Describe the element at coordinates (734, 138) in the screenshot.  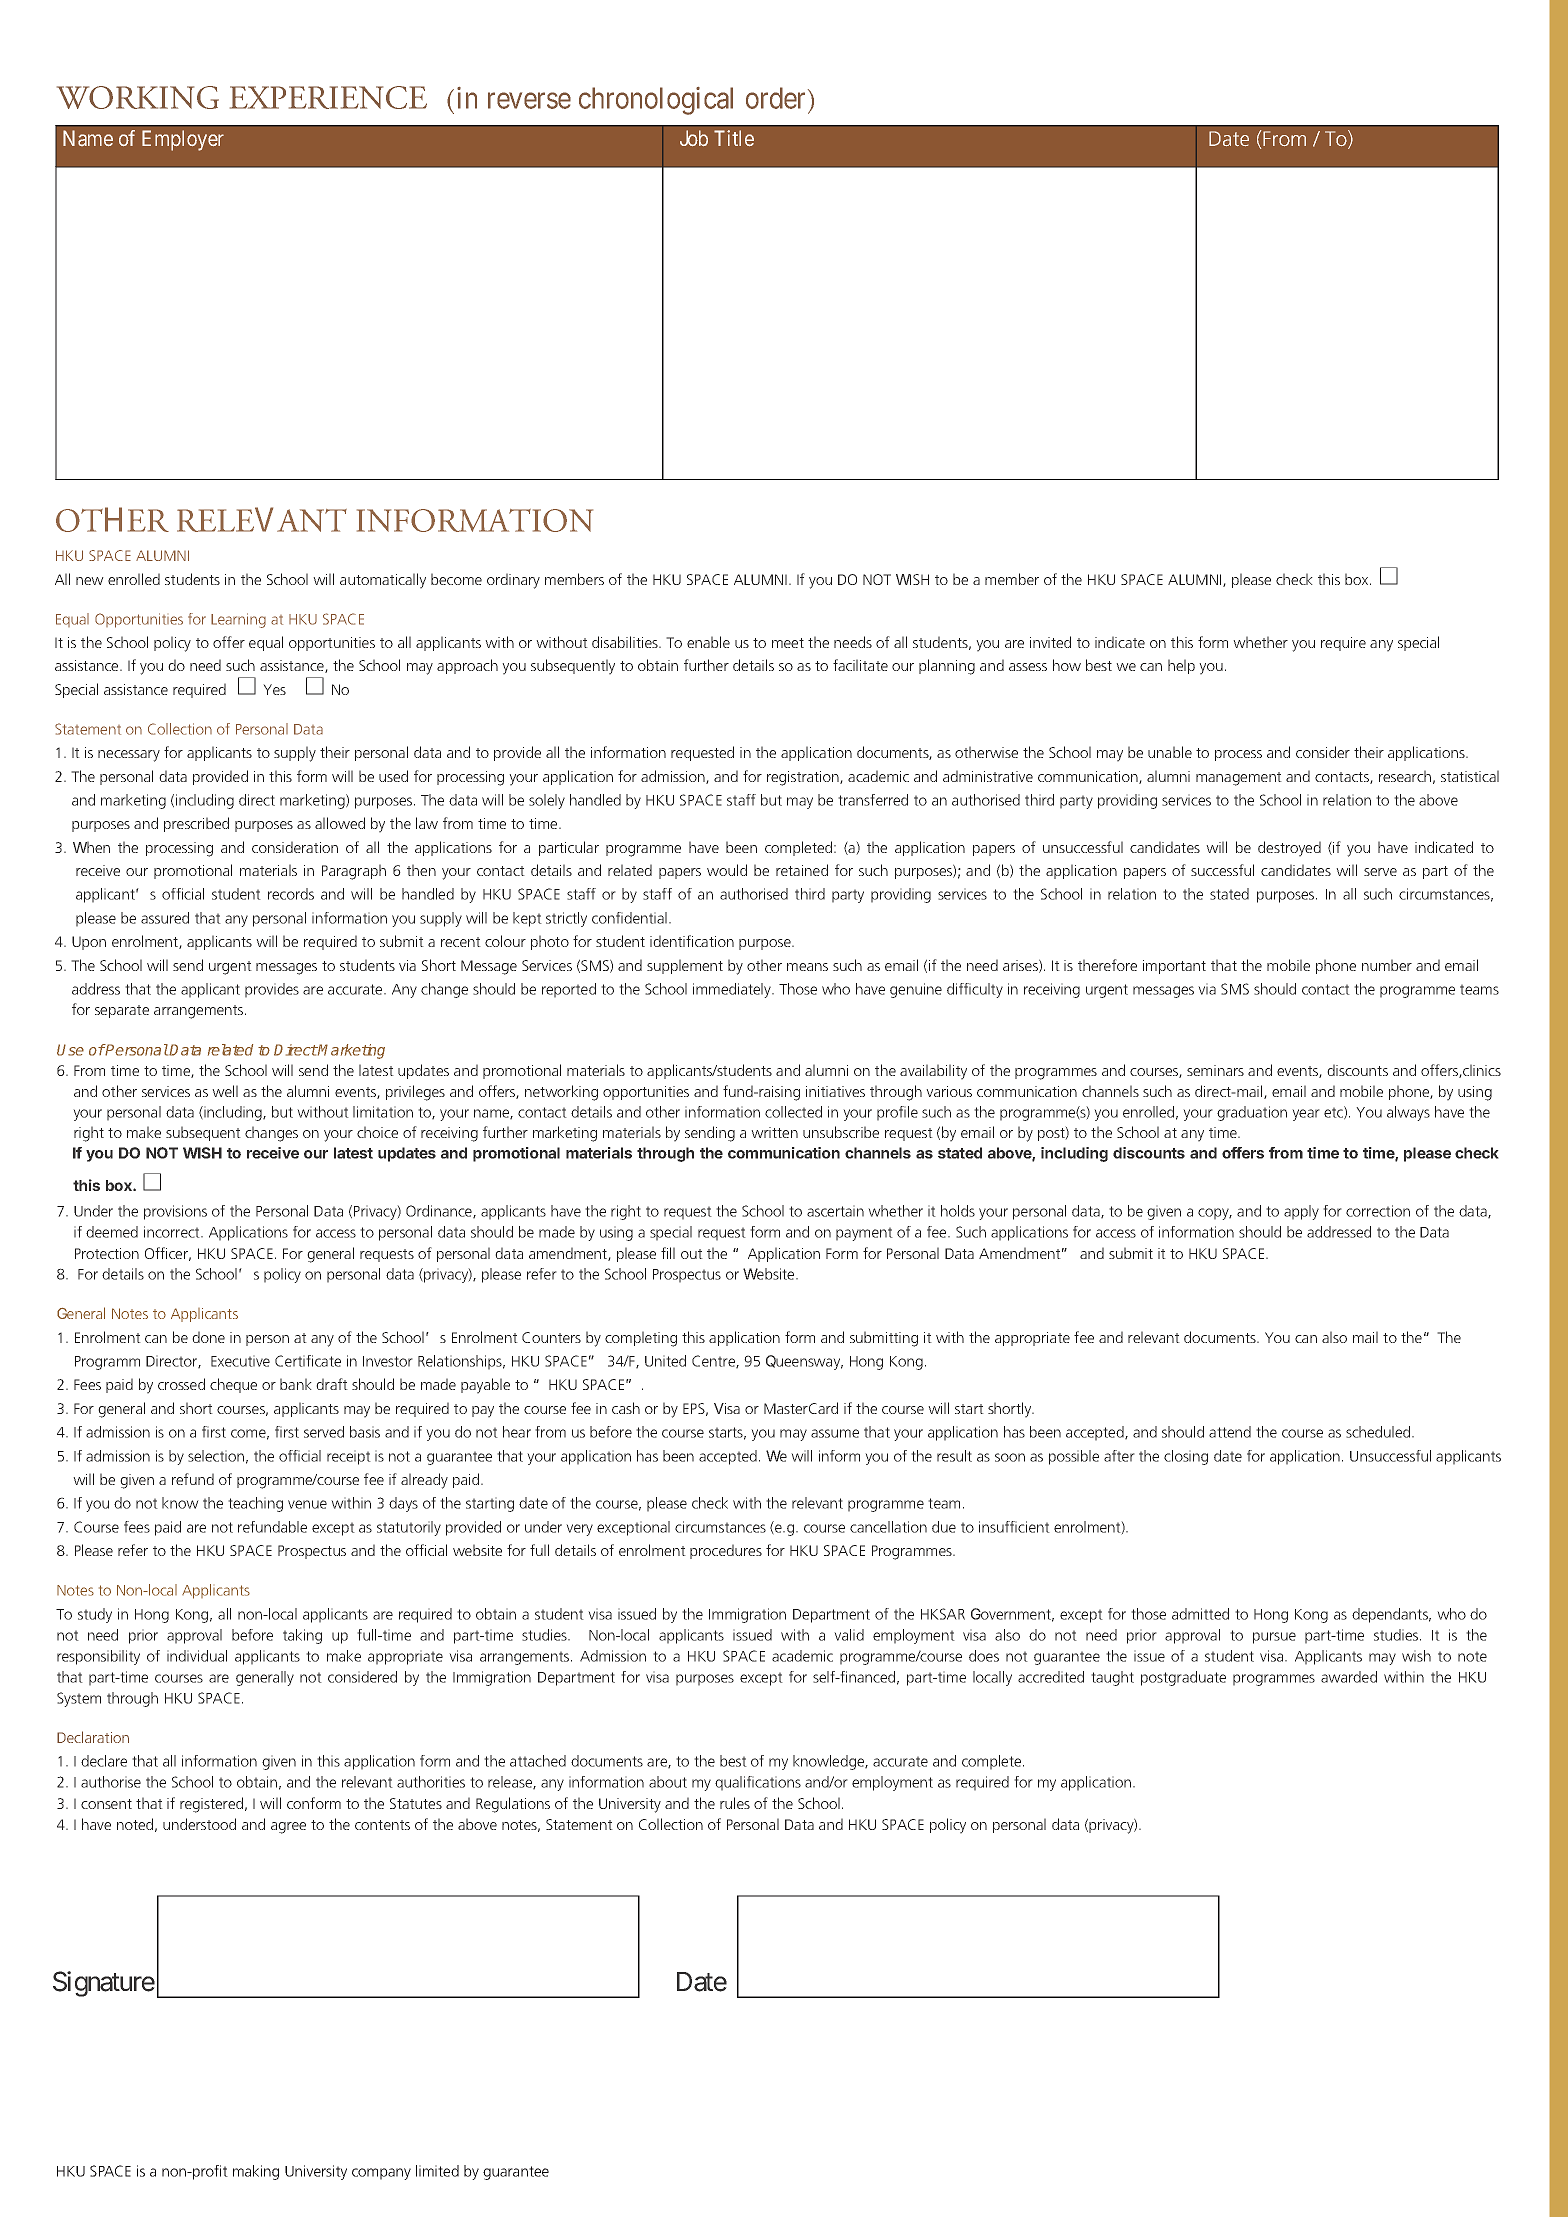
I see `Title` at that location.
